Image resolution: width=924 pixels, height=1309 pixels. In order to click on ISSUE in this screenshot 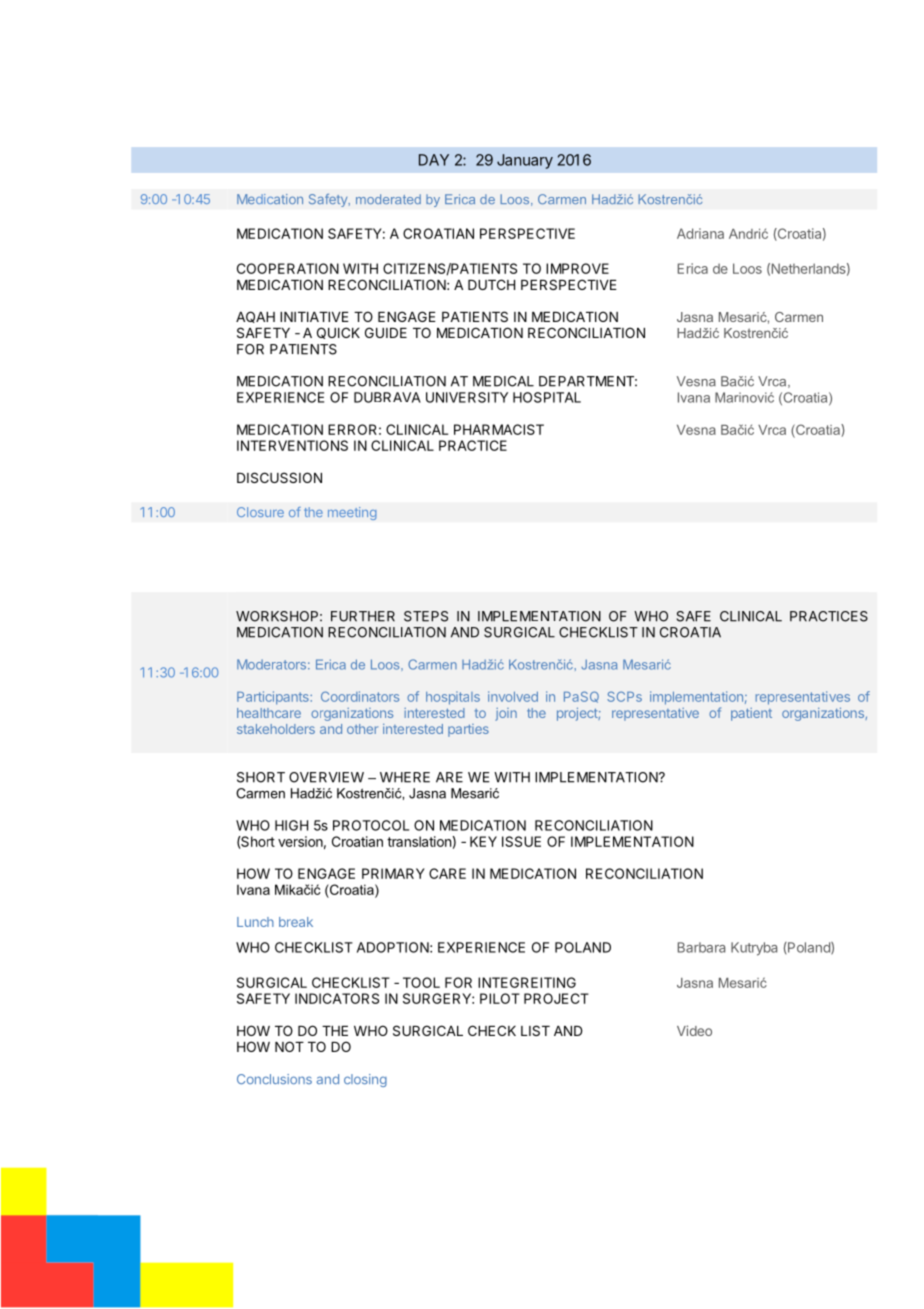, I will do `click(521, 841)`.
